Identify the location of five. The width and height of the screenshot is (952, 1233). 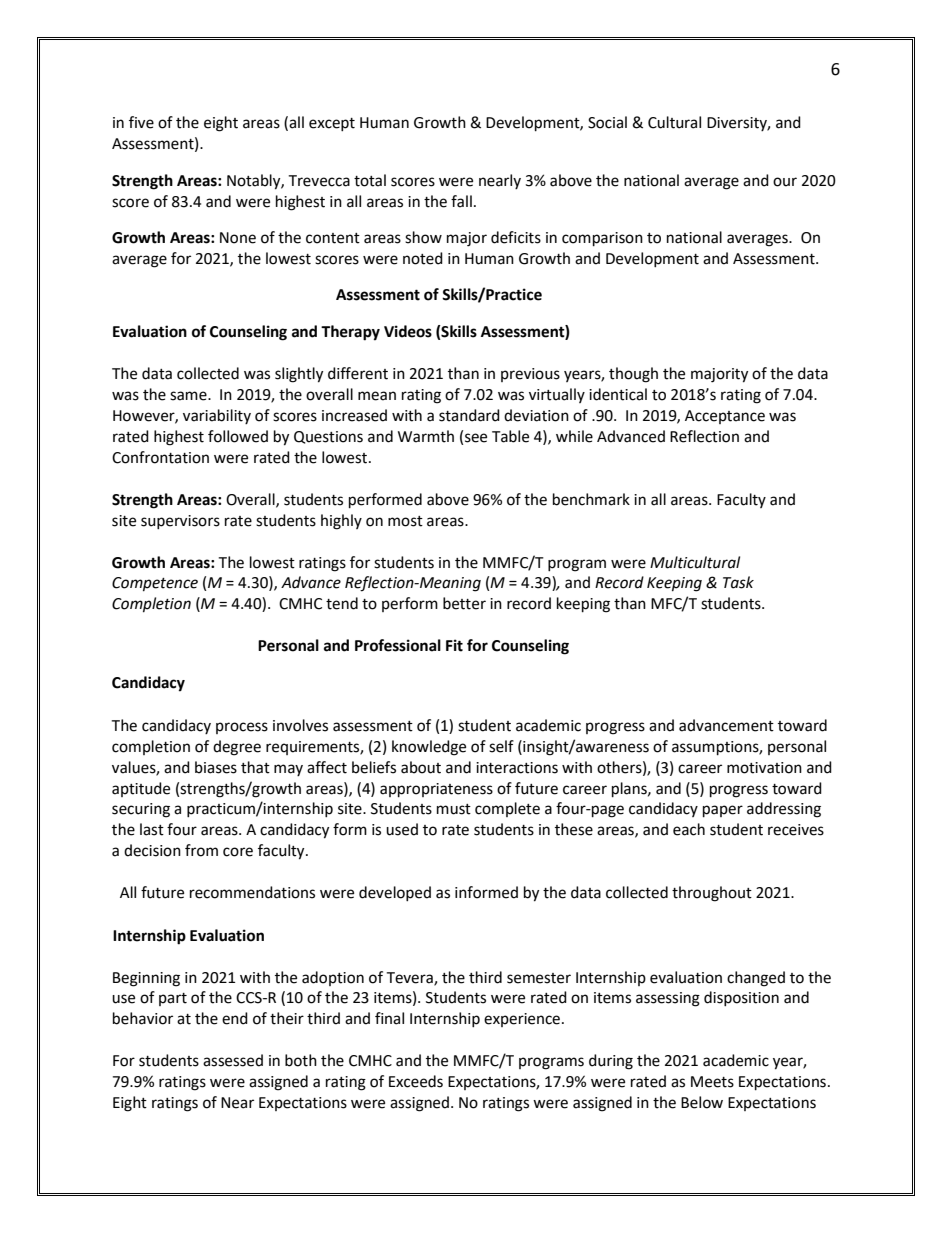
(141, 122).
